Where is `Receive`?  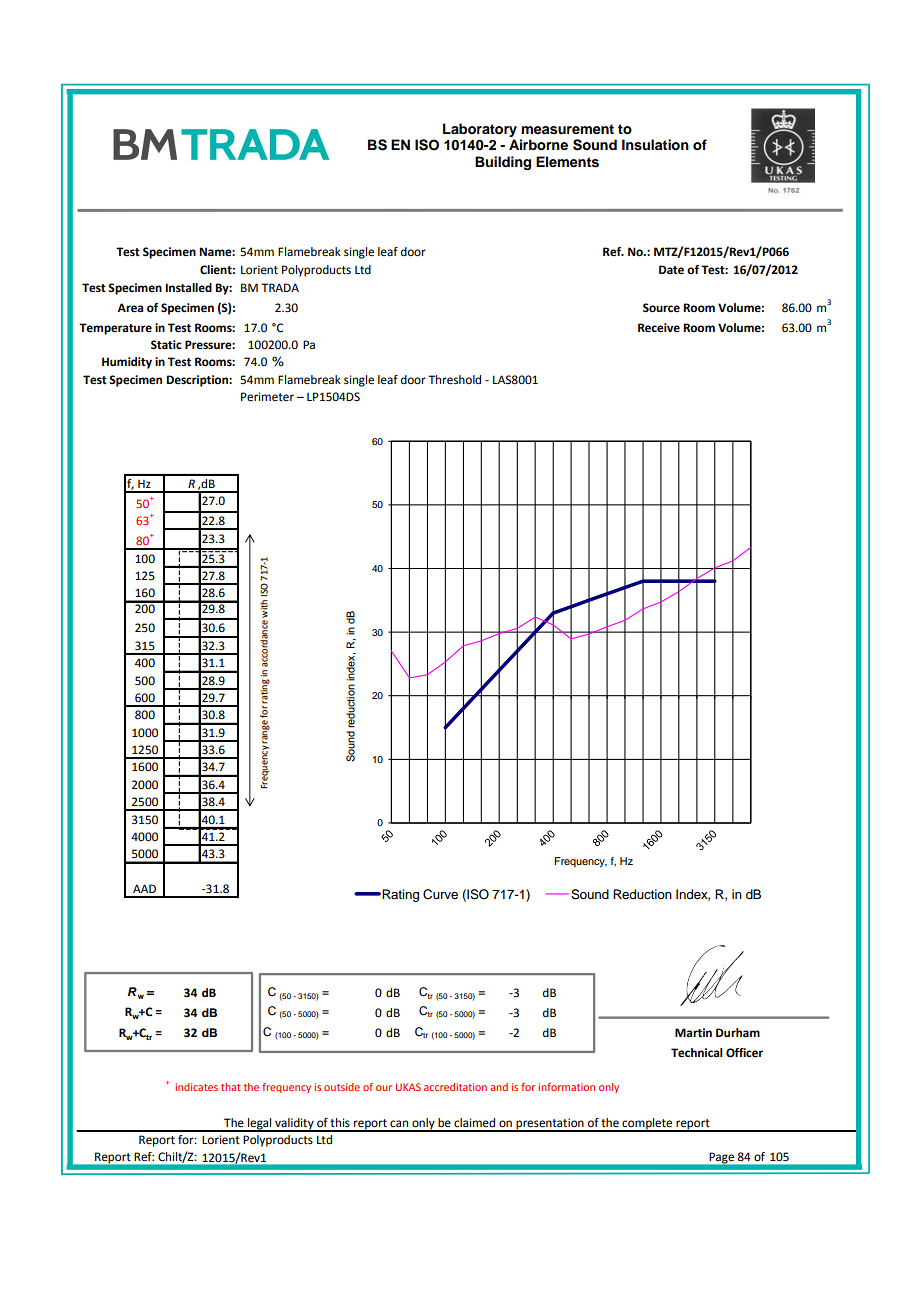 Receive is located at coordinates (659, 328).
